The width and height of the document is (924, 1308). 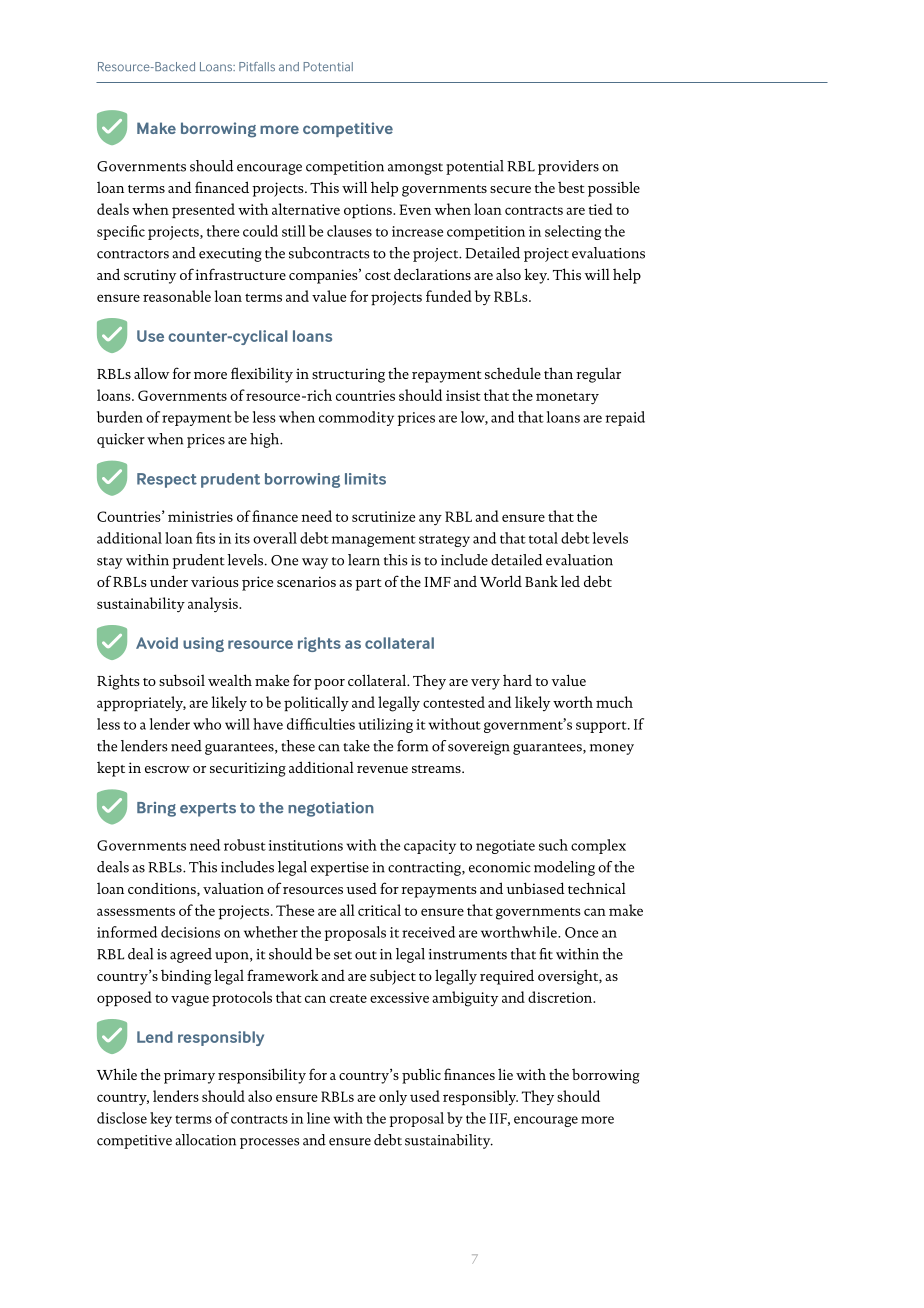 I want to click on Bank, so click(x=541, y=581).
